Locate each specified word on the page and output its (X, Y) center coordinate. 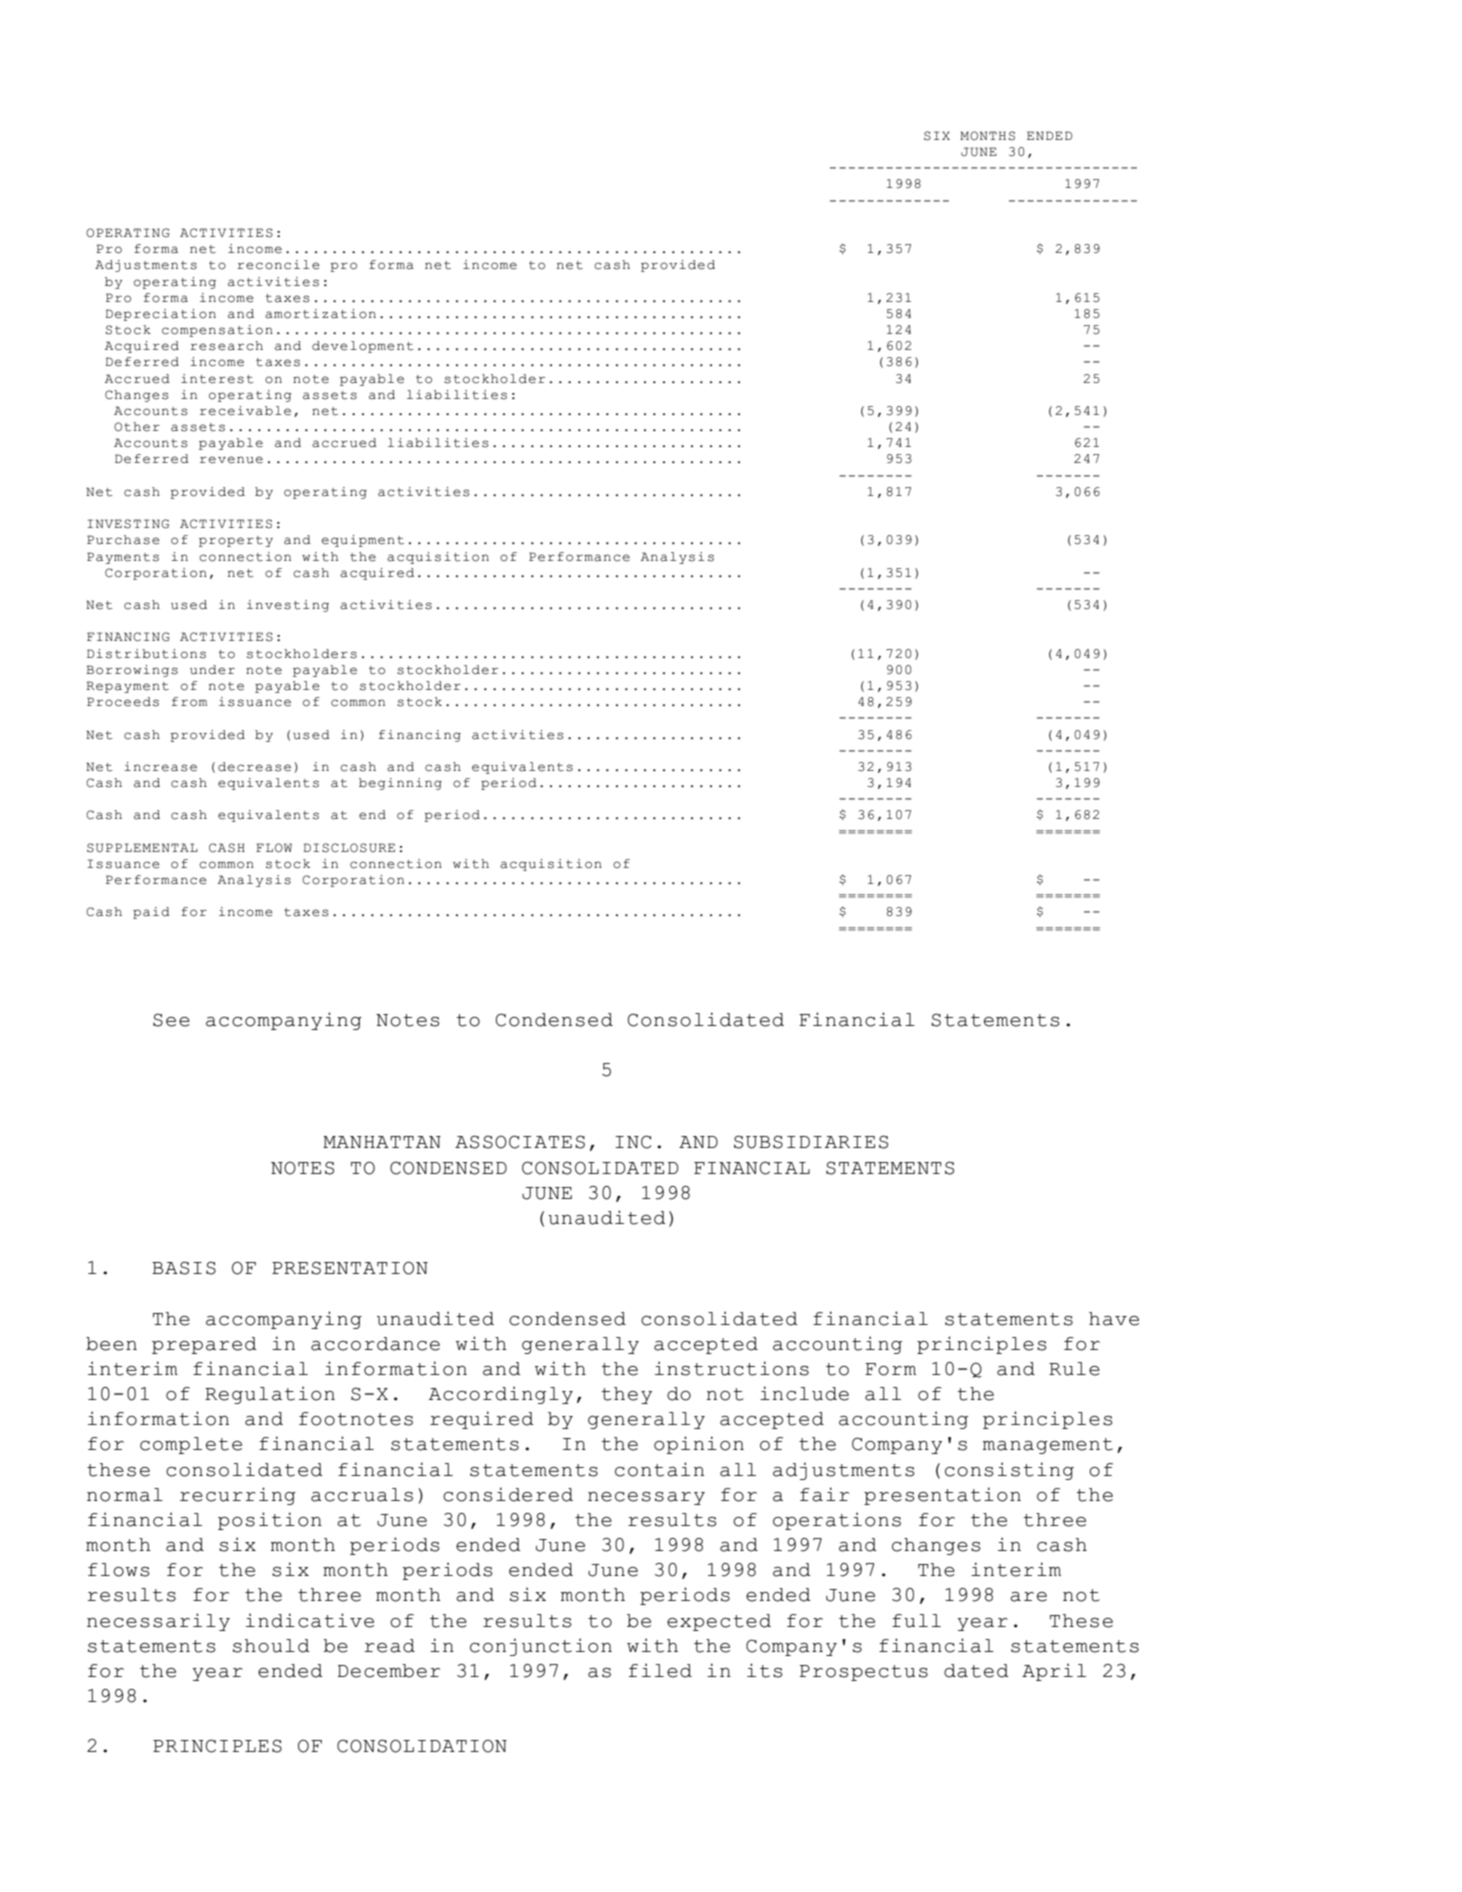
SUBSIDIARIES (811, 1142)
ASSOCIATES (520, 1142)
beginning (400, 784)
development (362, 347)
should (271, 1646)
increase (160, 767)
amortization (320, 314)
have (1114, 1319)
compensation (217, 331)
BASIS (184, 1268)
